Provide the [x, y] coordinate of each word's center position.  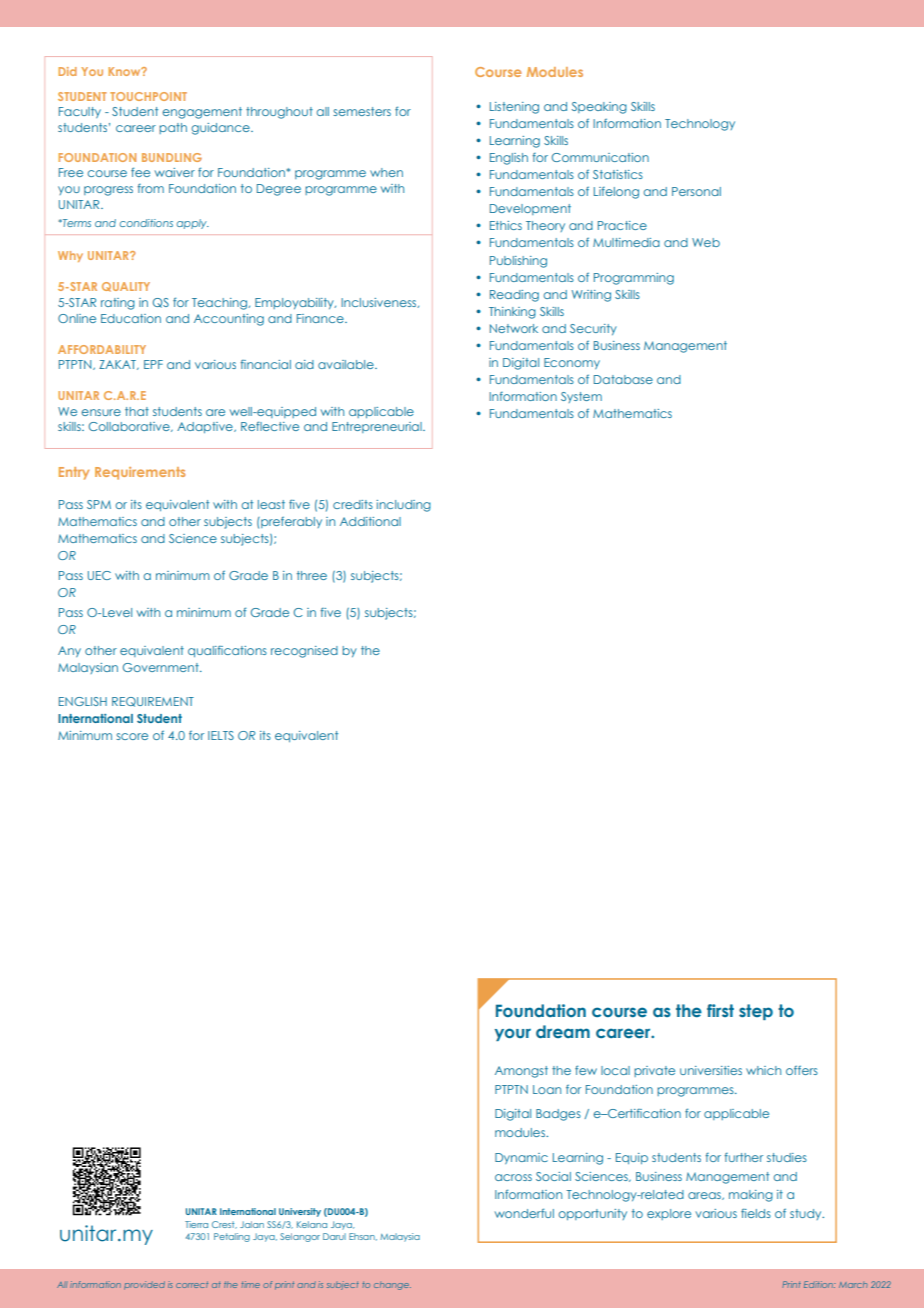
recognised [304, 652]
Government [162, 667]
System [581, 397]
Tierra [196, 1224]
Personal [696, 191]
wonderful [524, 1213]
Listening [514, 108]
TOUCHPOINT [148, 96]
